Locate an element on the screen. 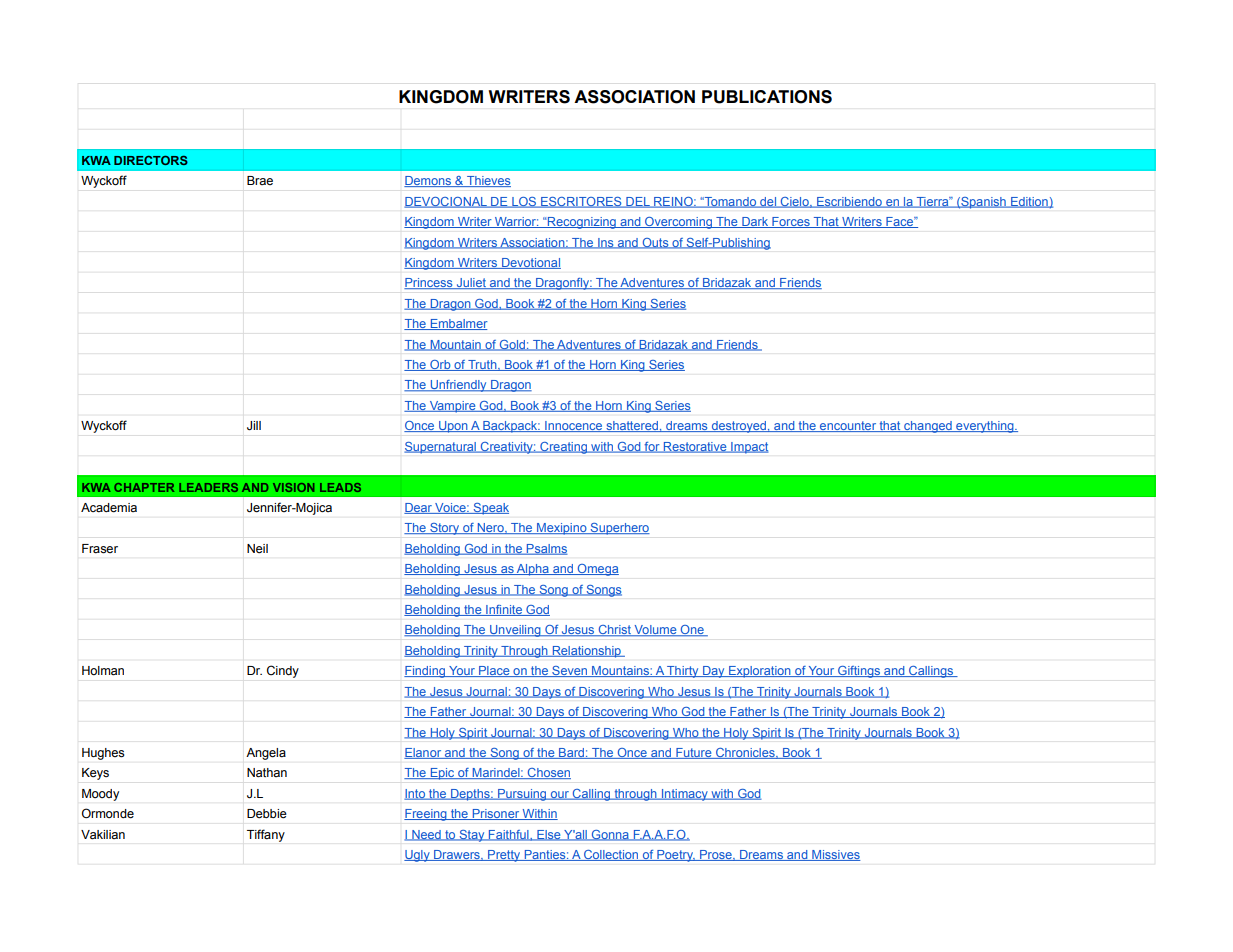 This screenshot has height=952, width=1233. Else is located at coordinates (549, 835).
